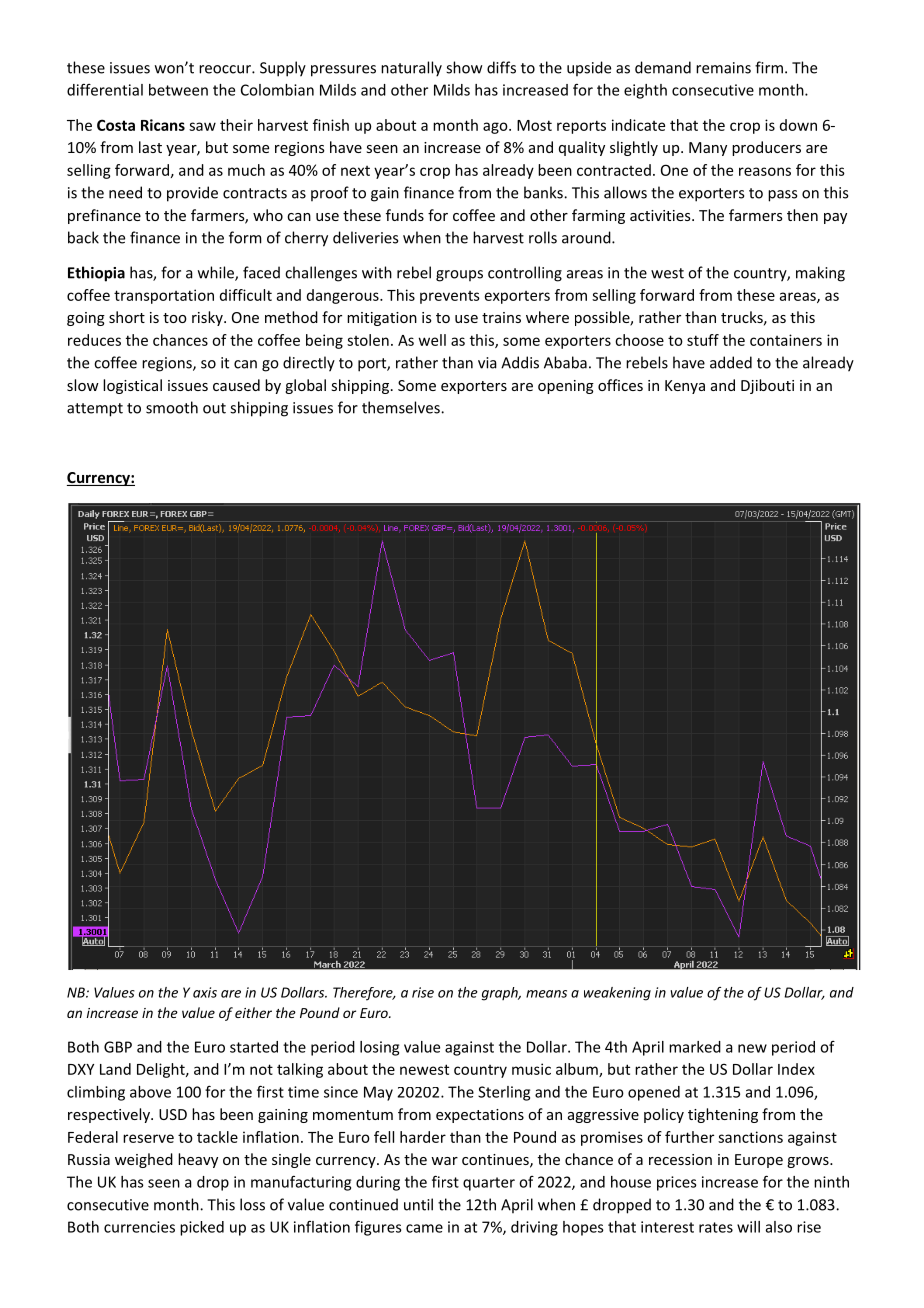 The width and height of the document is (924, 1308). I want to click on heavy, so click(198, 1160).
